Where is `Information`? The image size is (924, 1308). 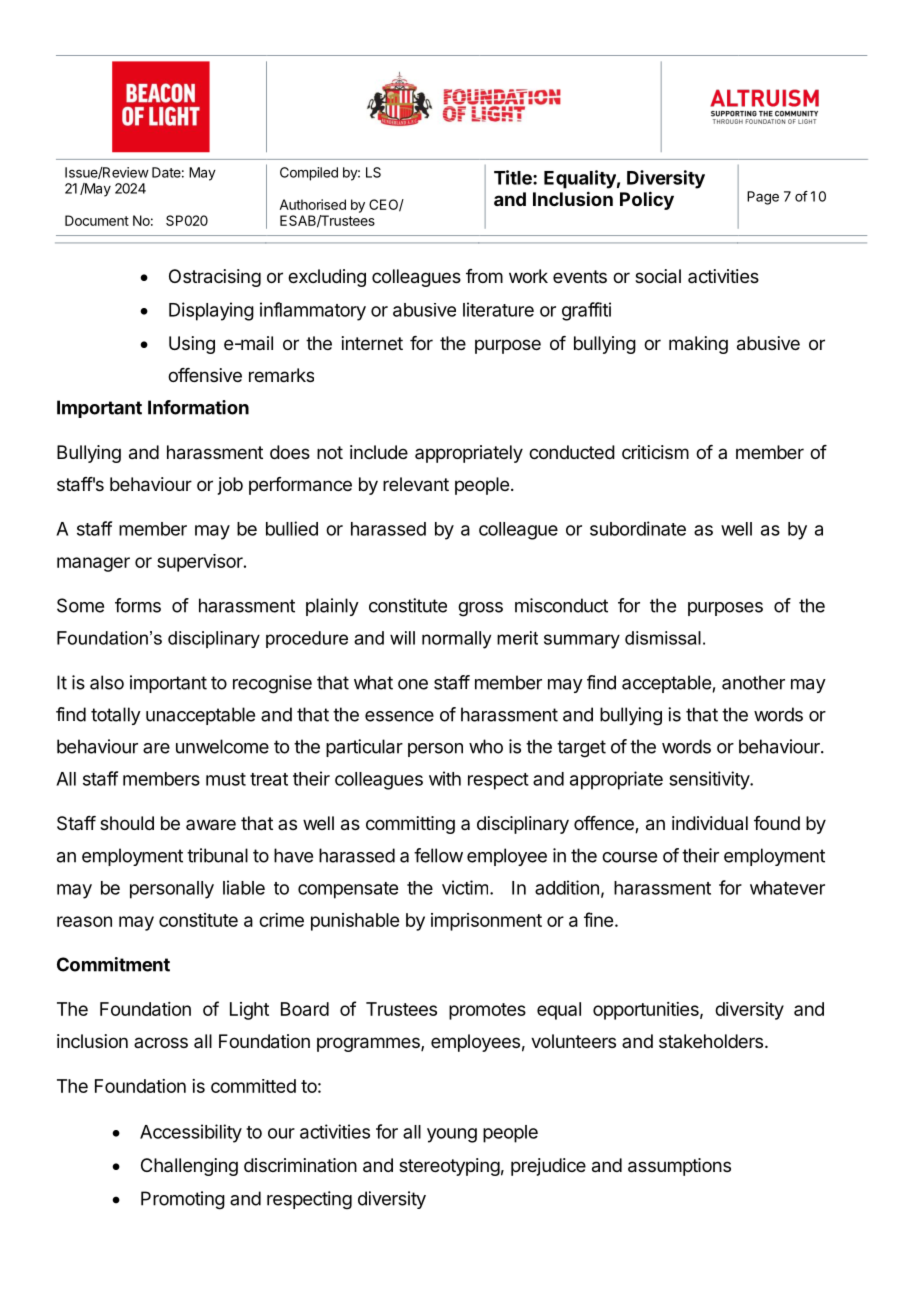
Information is located at coordinates (198, 407).
